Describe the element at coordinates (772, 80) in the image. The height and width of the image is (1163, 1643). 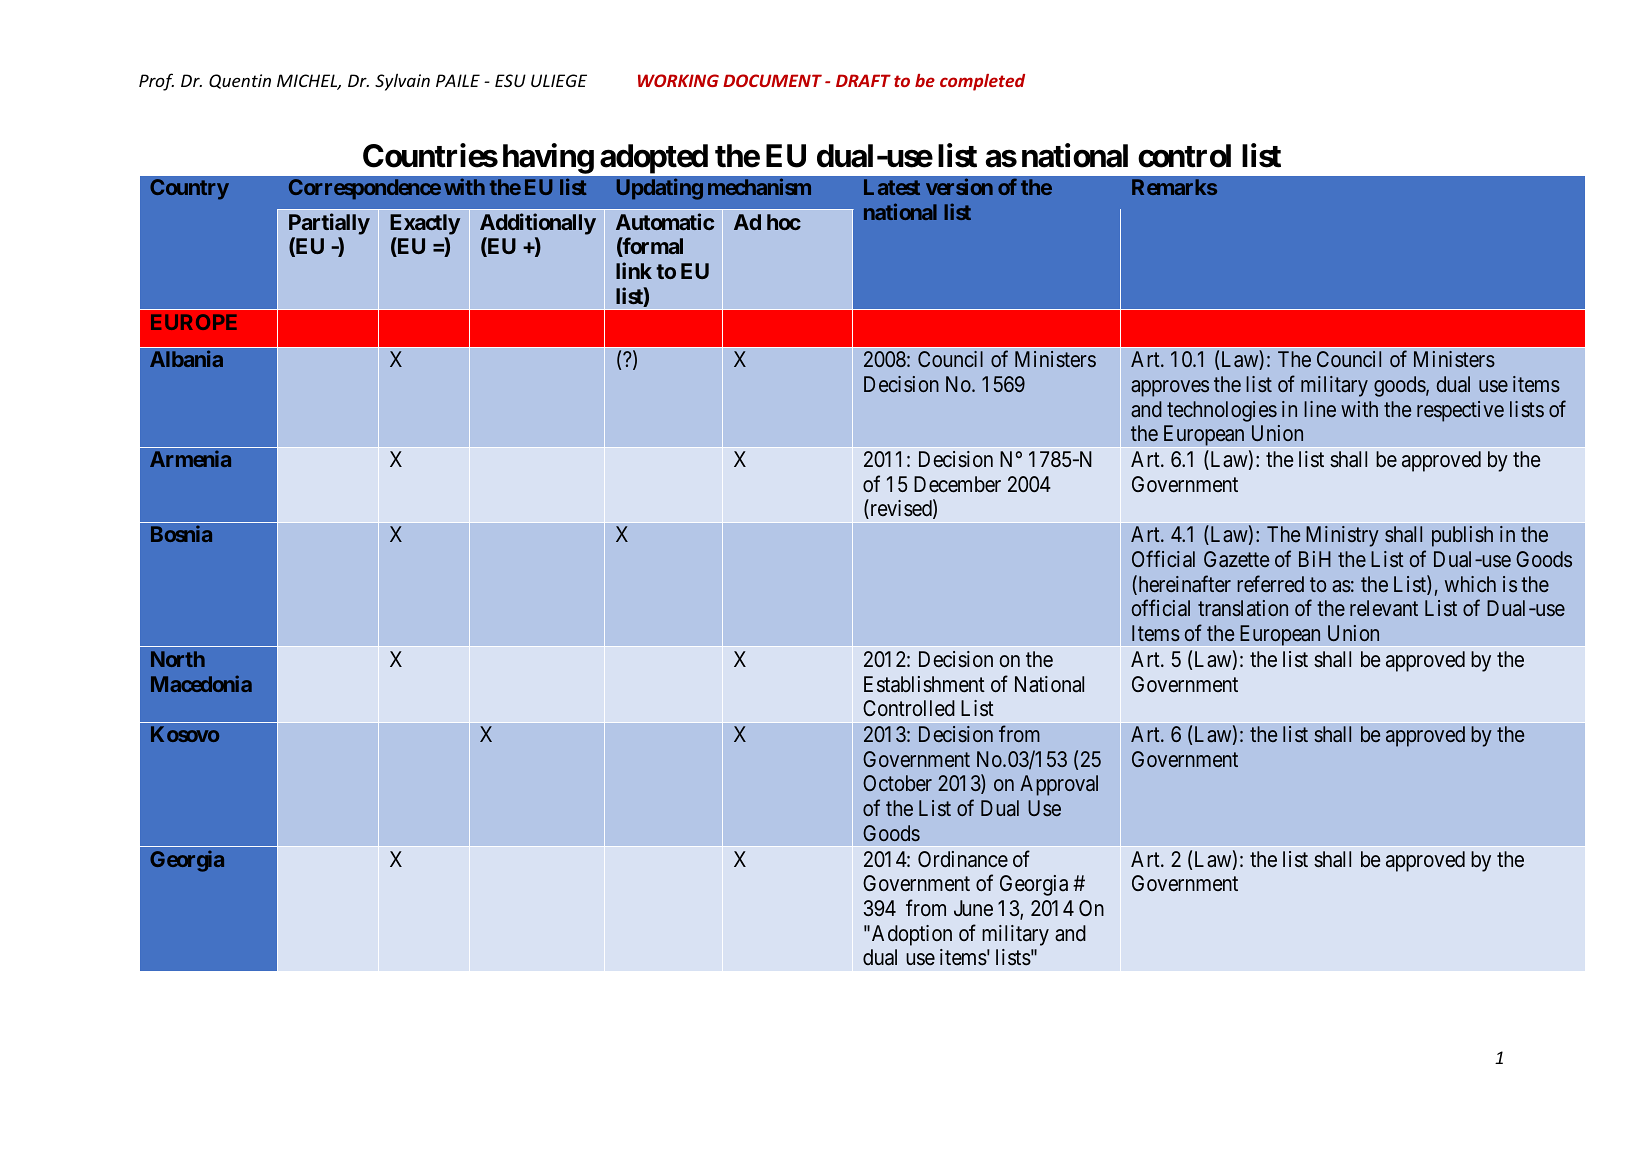
I see `DOCUMENT` at that location.
